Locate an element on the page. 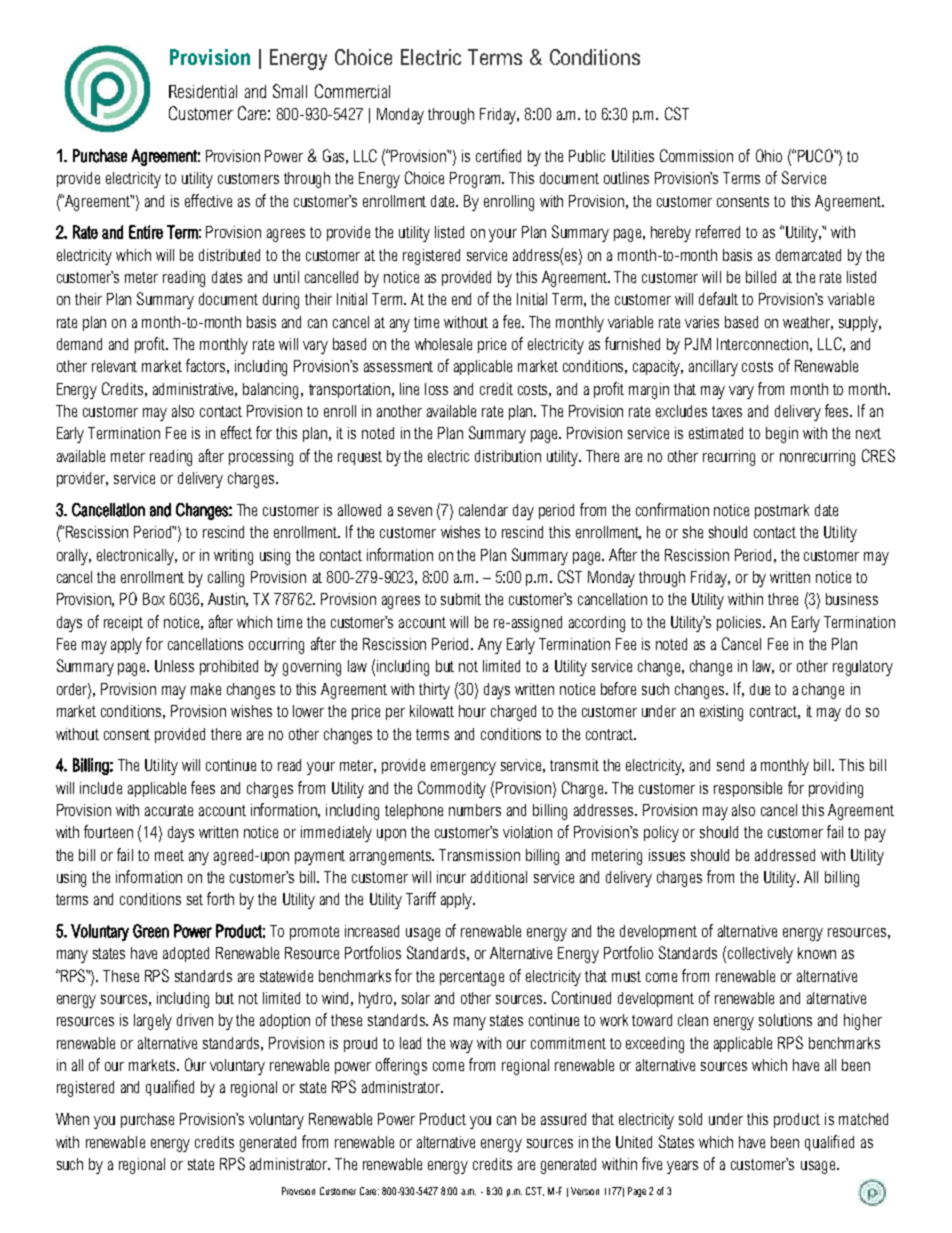  percentage is located at coordinates (472, 978).
